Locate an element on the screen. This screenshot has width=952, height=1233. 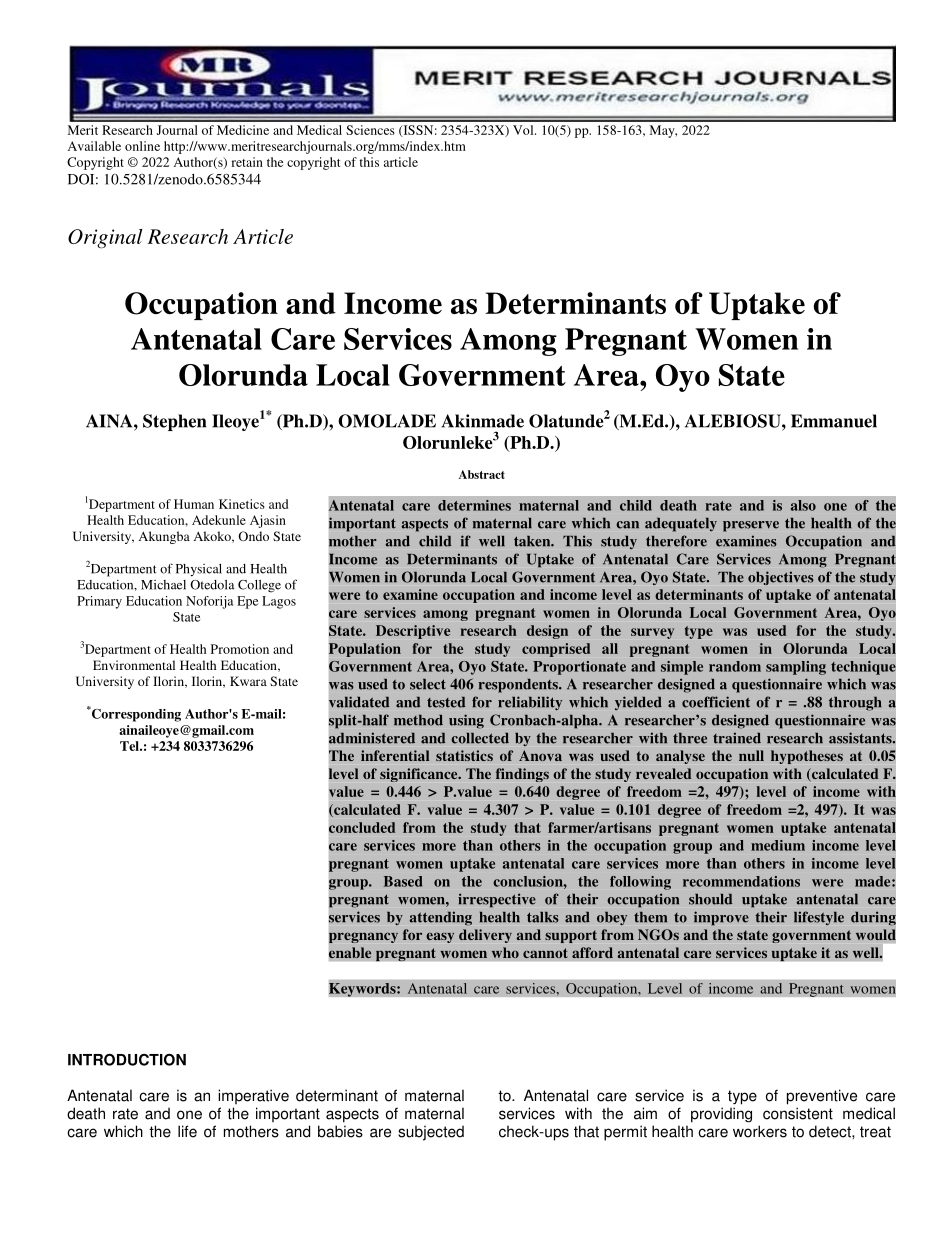
medium is located at coordinates (778, 845).
